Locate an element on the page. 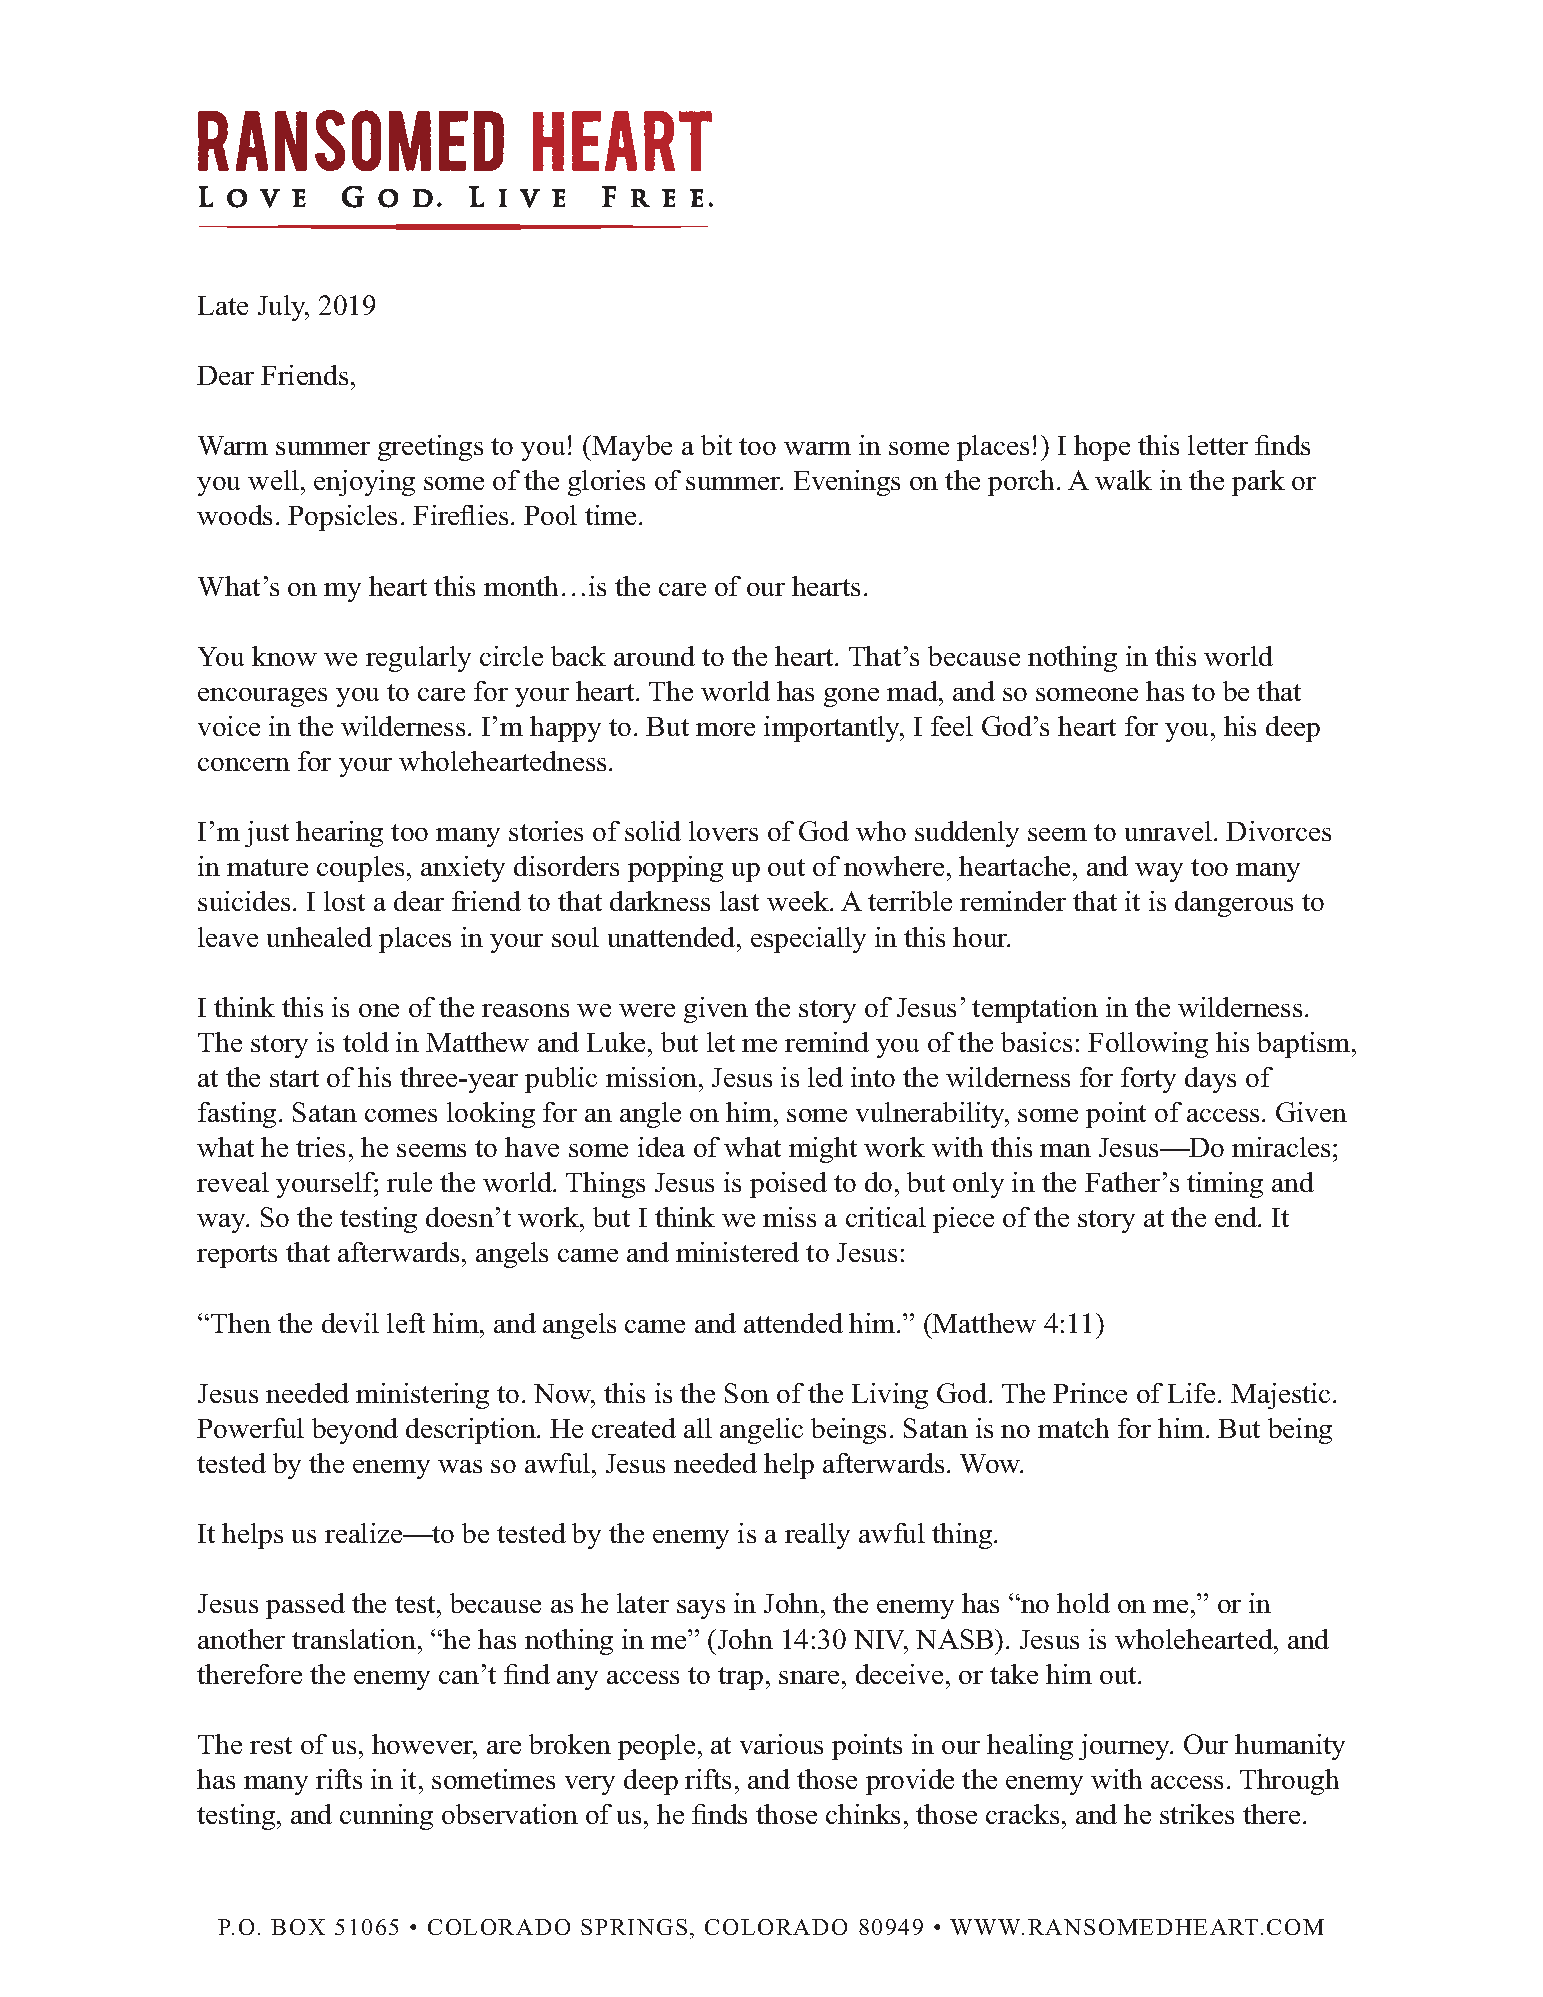 The image size is (1543, 1997). couples is located at coordinates (360, 869).
